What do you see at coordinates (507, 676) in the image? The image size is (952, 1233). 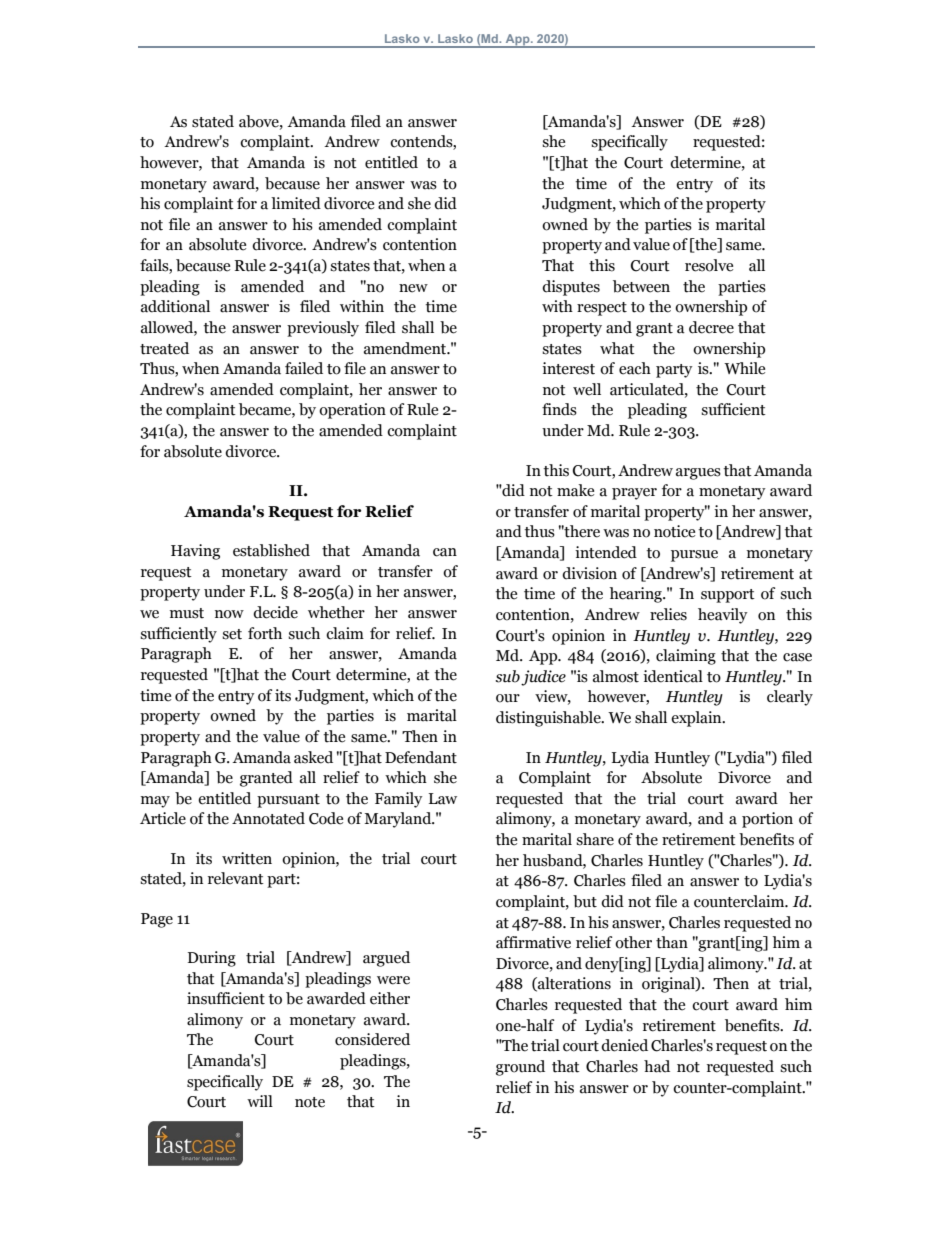 I see `sub` at bounding box center [507, 676].
